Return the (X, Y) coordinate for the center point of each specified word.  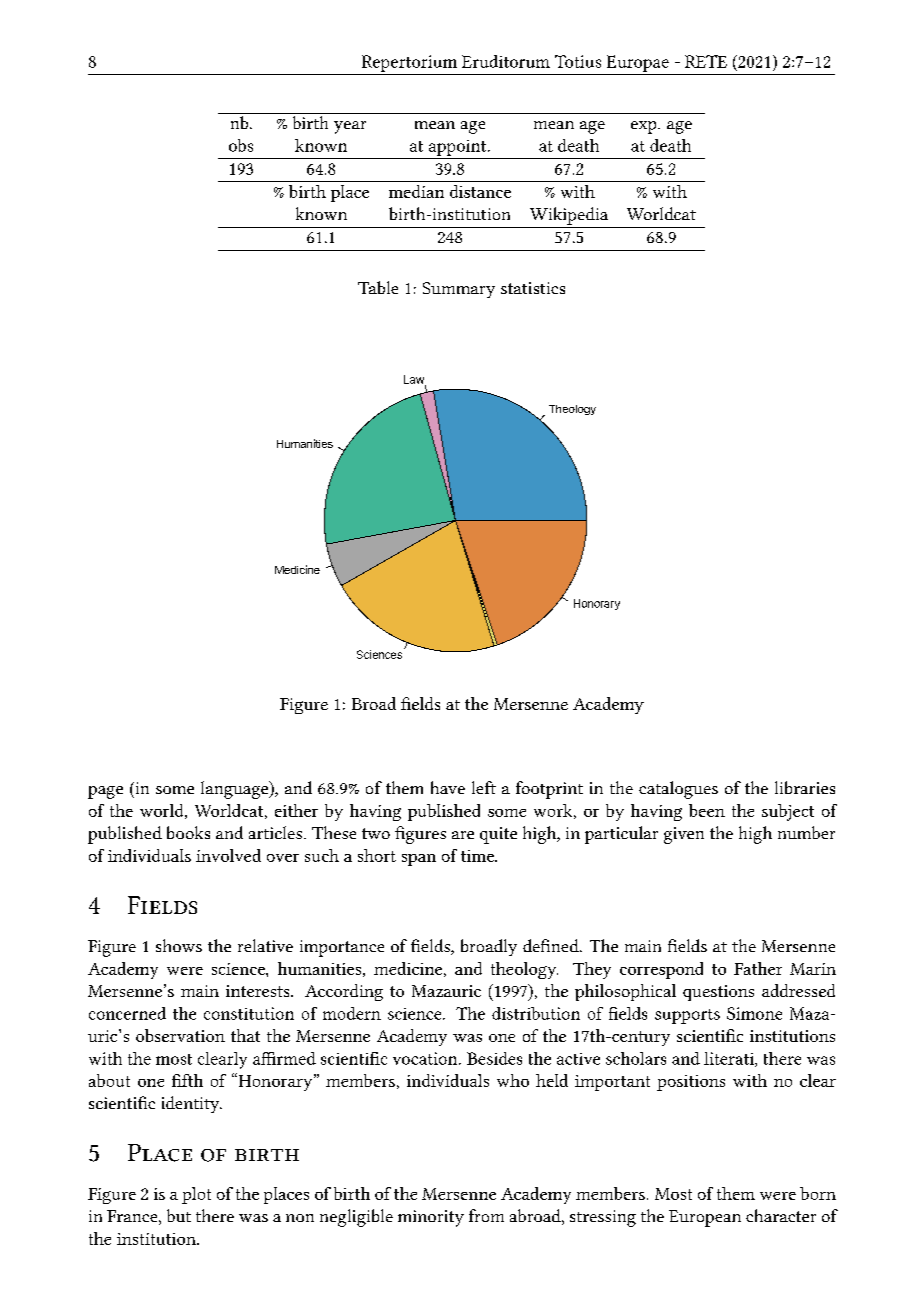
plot (196, 1195)
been (707, 810)
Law (415, 380)
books (188, 832)
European (705, 1218)
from (486, 1215)
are (463, 835)
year (350, 127)
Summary (459, 290)
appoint (459, 148)
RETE (706, 61)
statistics (533, 288)
